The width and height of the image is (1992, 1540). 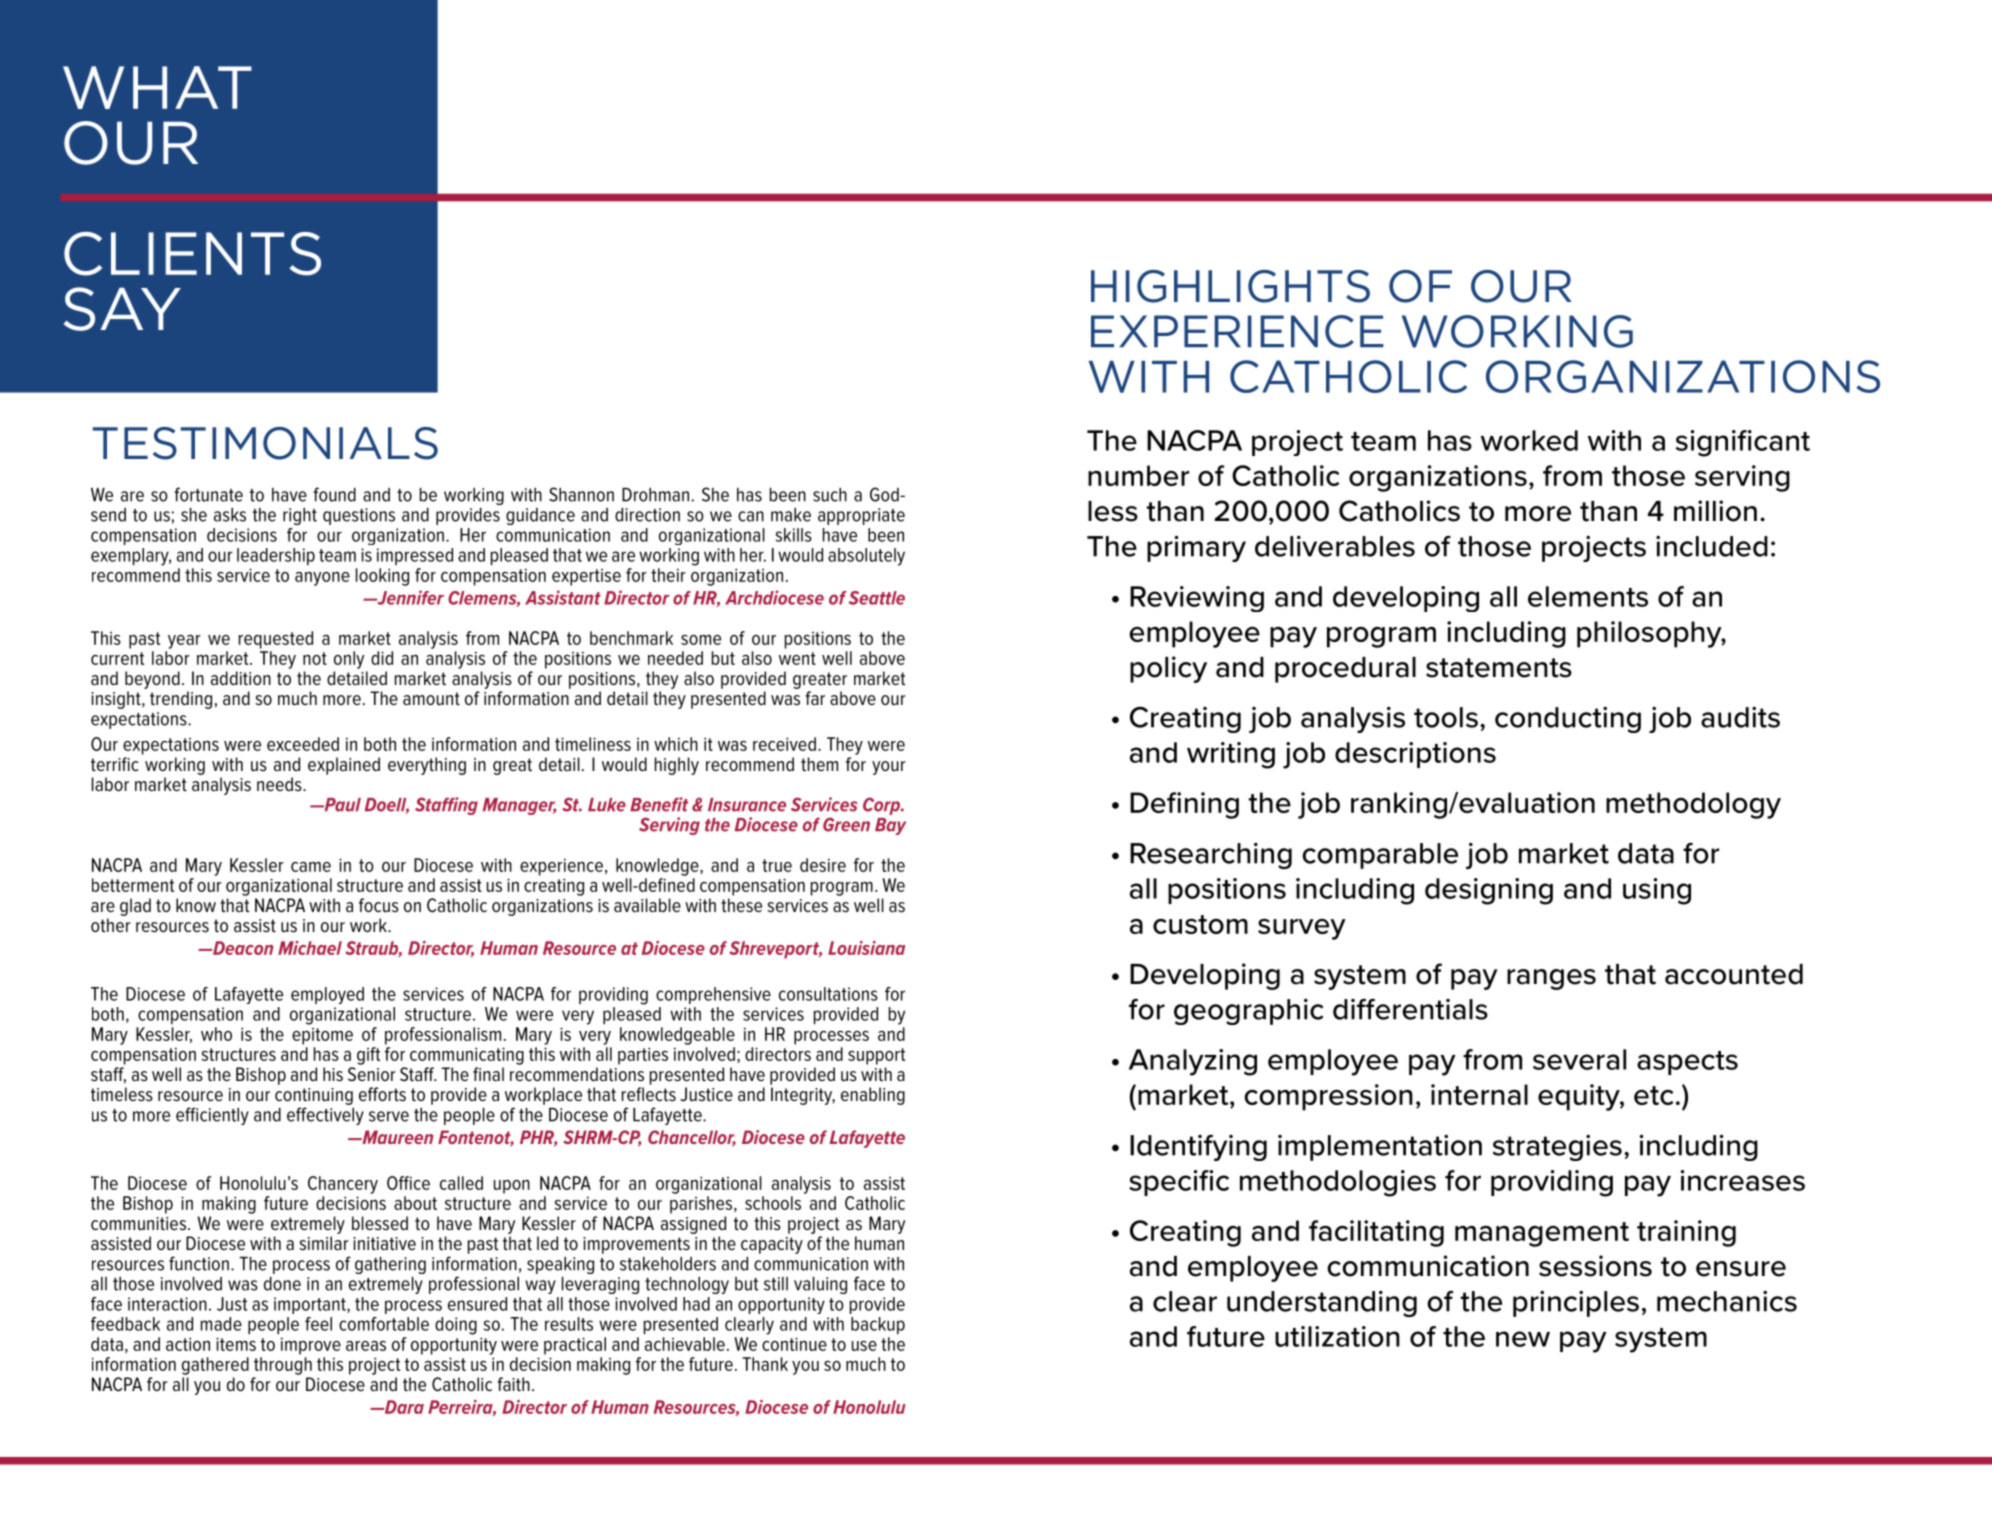 What do you see at coordinates (1743, 443) in the image?
I see `significant` at bounding box center [1743, 443].
